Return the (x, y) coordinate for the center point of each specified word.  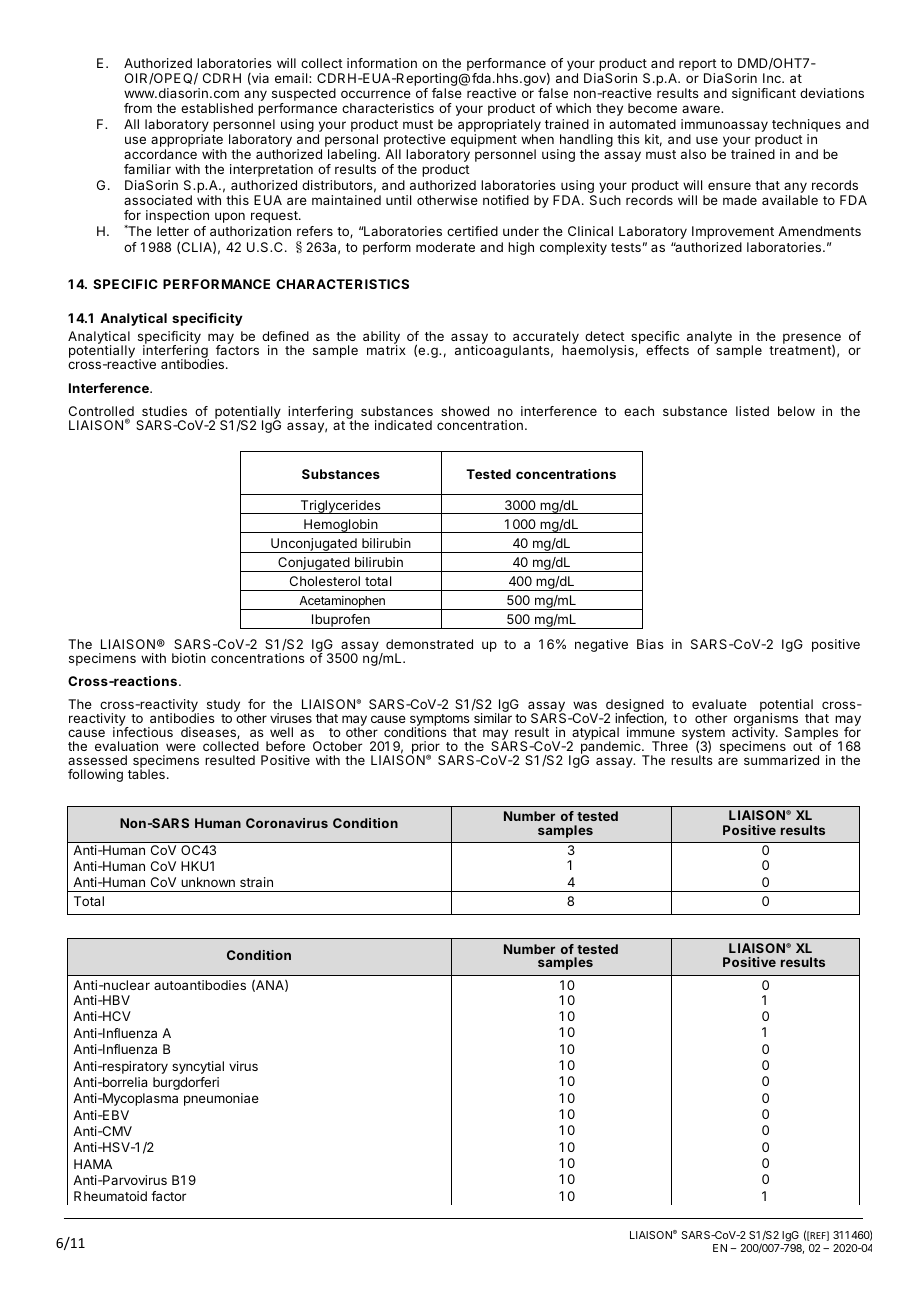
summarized (781, 760)
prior (425, 749)
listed (752, 411)
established (217, 108)
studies (164, 411)
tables (146, 774)
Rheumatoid (110, 1196)
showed (465, 411)
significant (764, 94)
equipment (484, 140)
